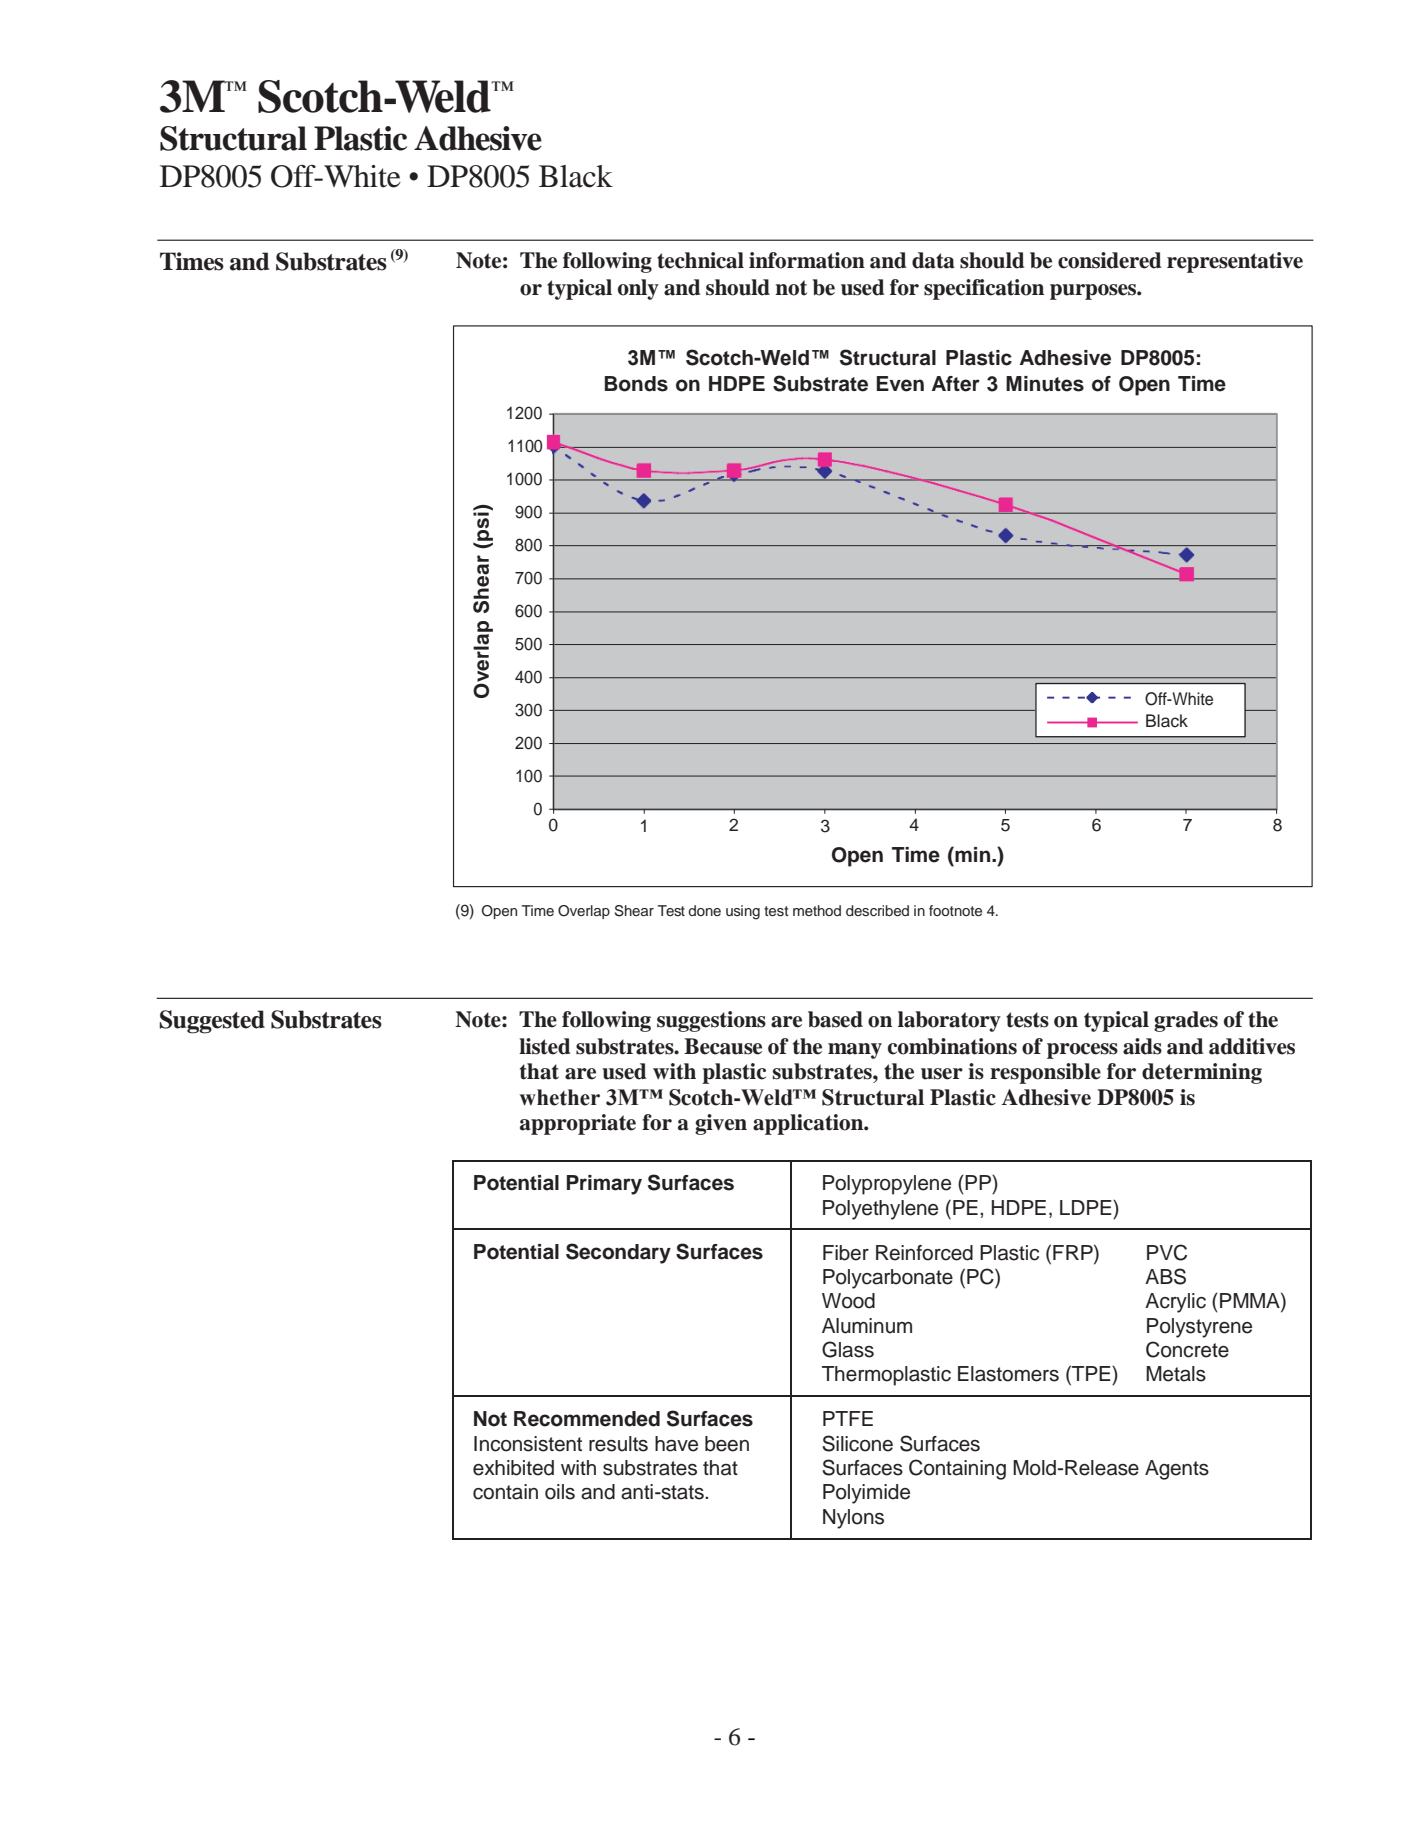 The width and height of the page is (1415, 1832). I want to click on only, so click(638, 289).
